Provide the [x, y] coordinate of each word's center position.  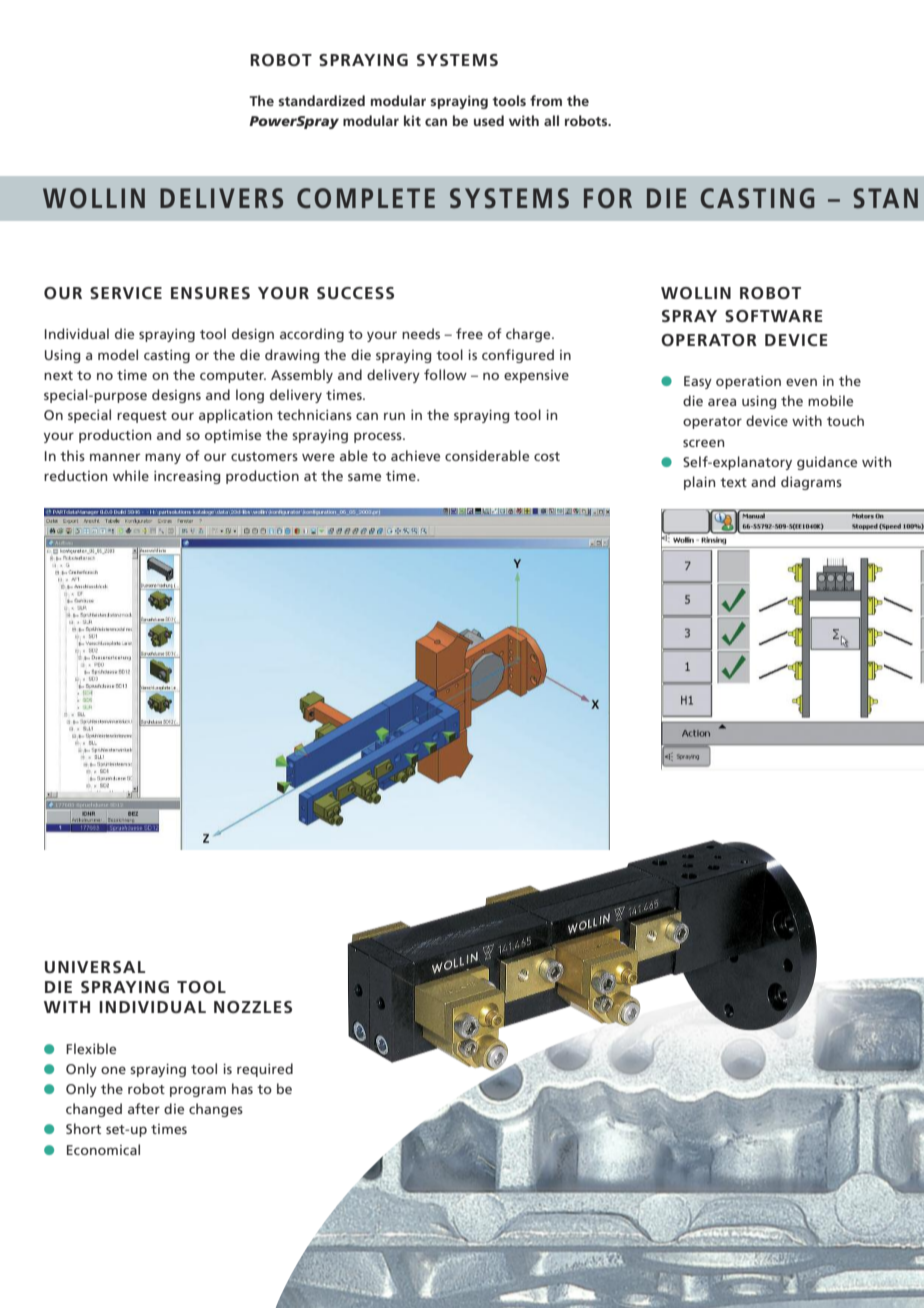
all [551, 120]
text [733, 482]
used [489, 120]
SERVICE [126, 293]
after [144, 1108]
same [364, 477]
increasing [187, 477]
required [265, 1070]
